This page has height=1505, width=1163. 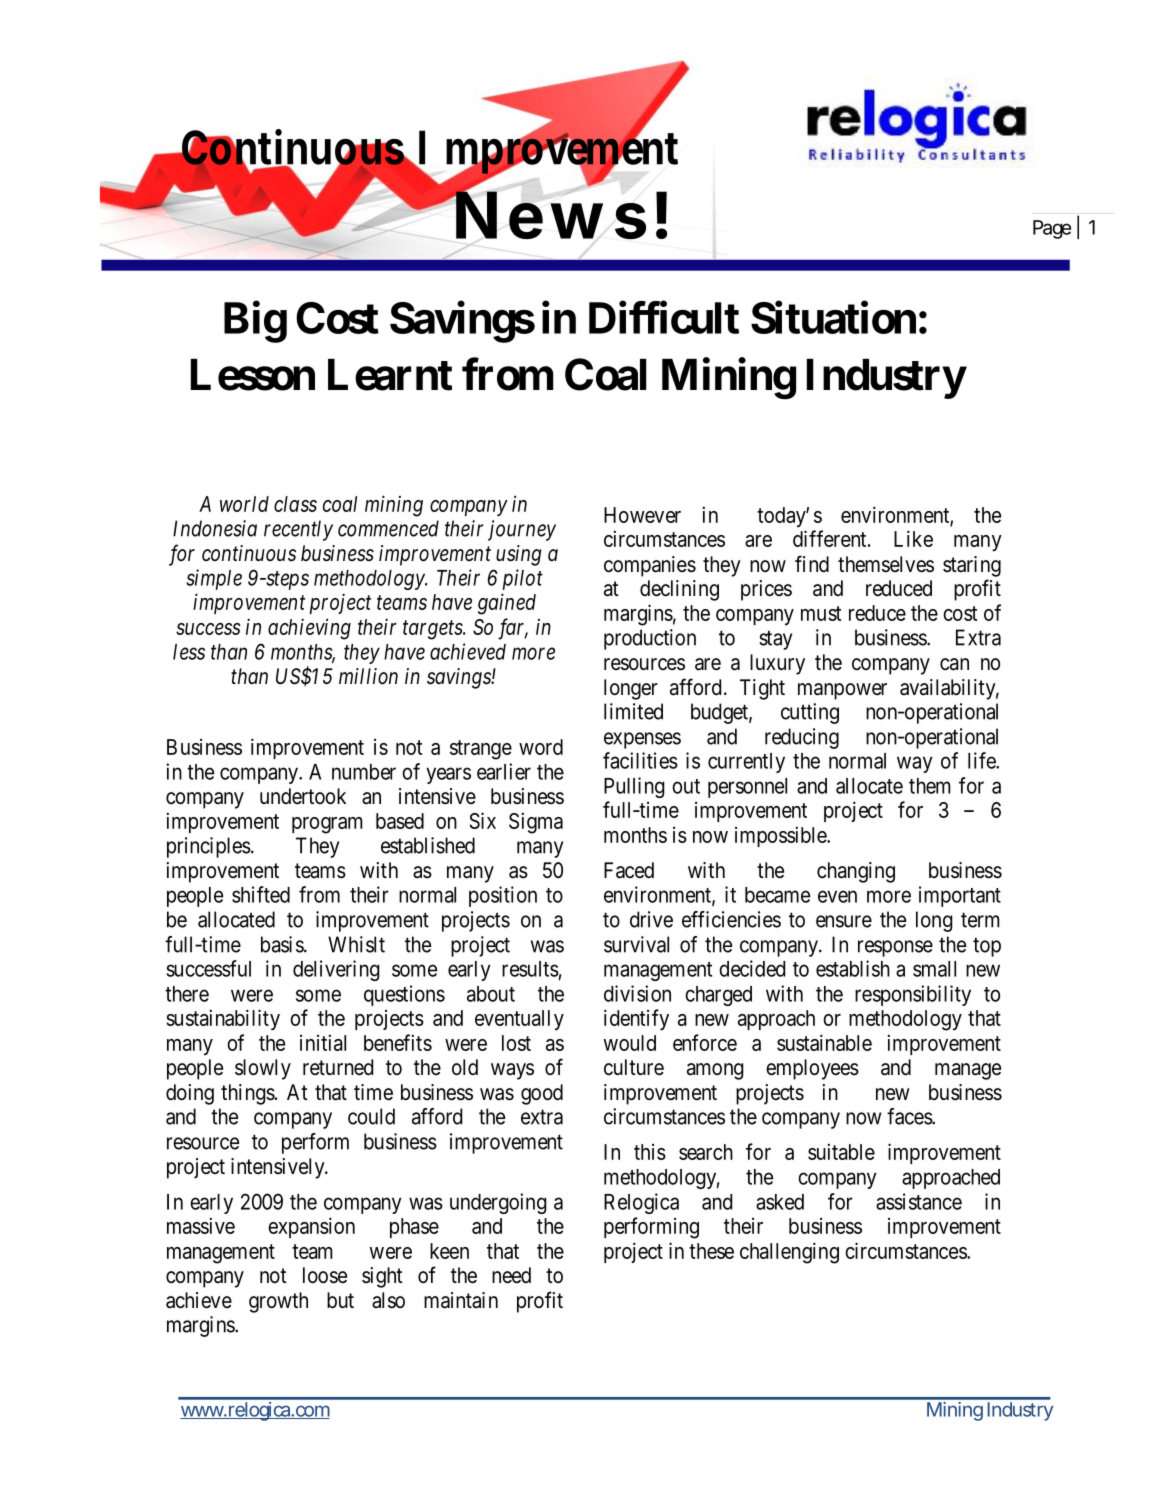 I want to click on loose, so click(x=325, y=1275).
